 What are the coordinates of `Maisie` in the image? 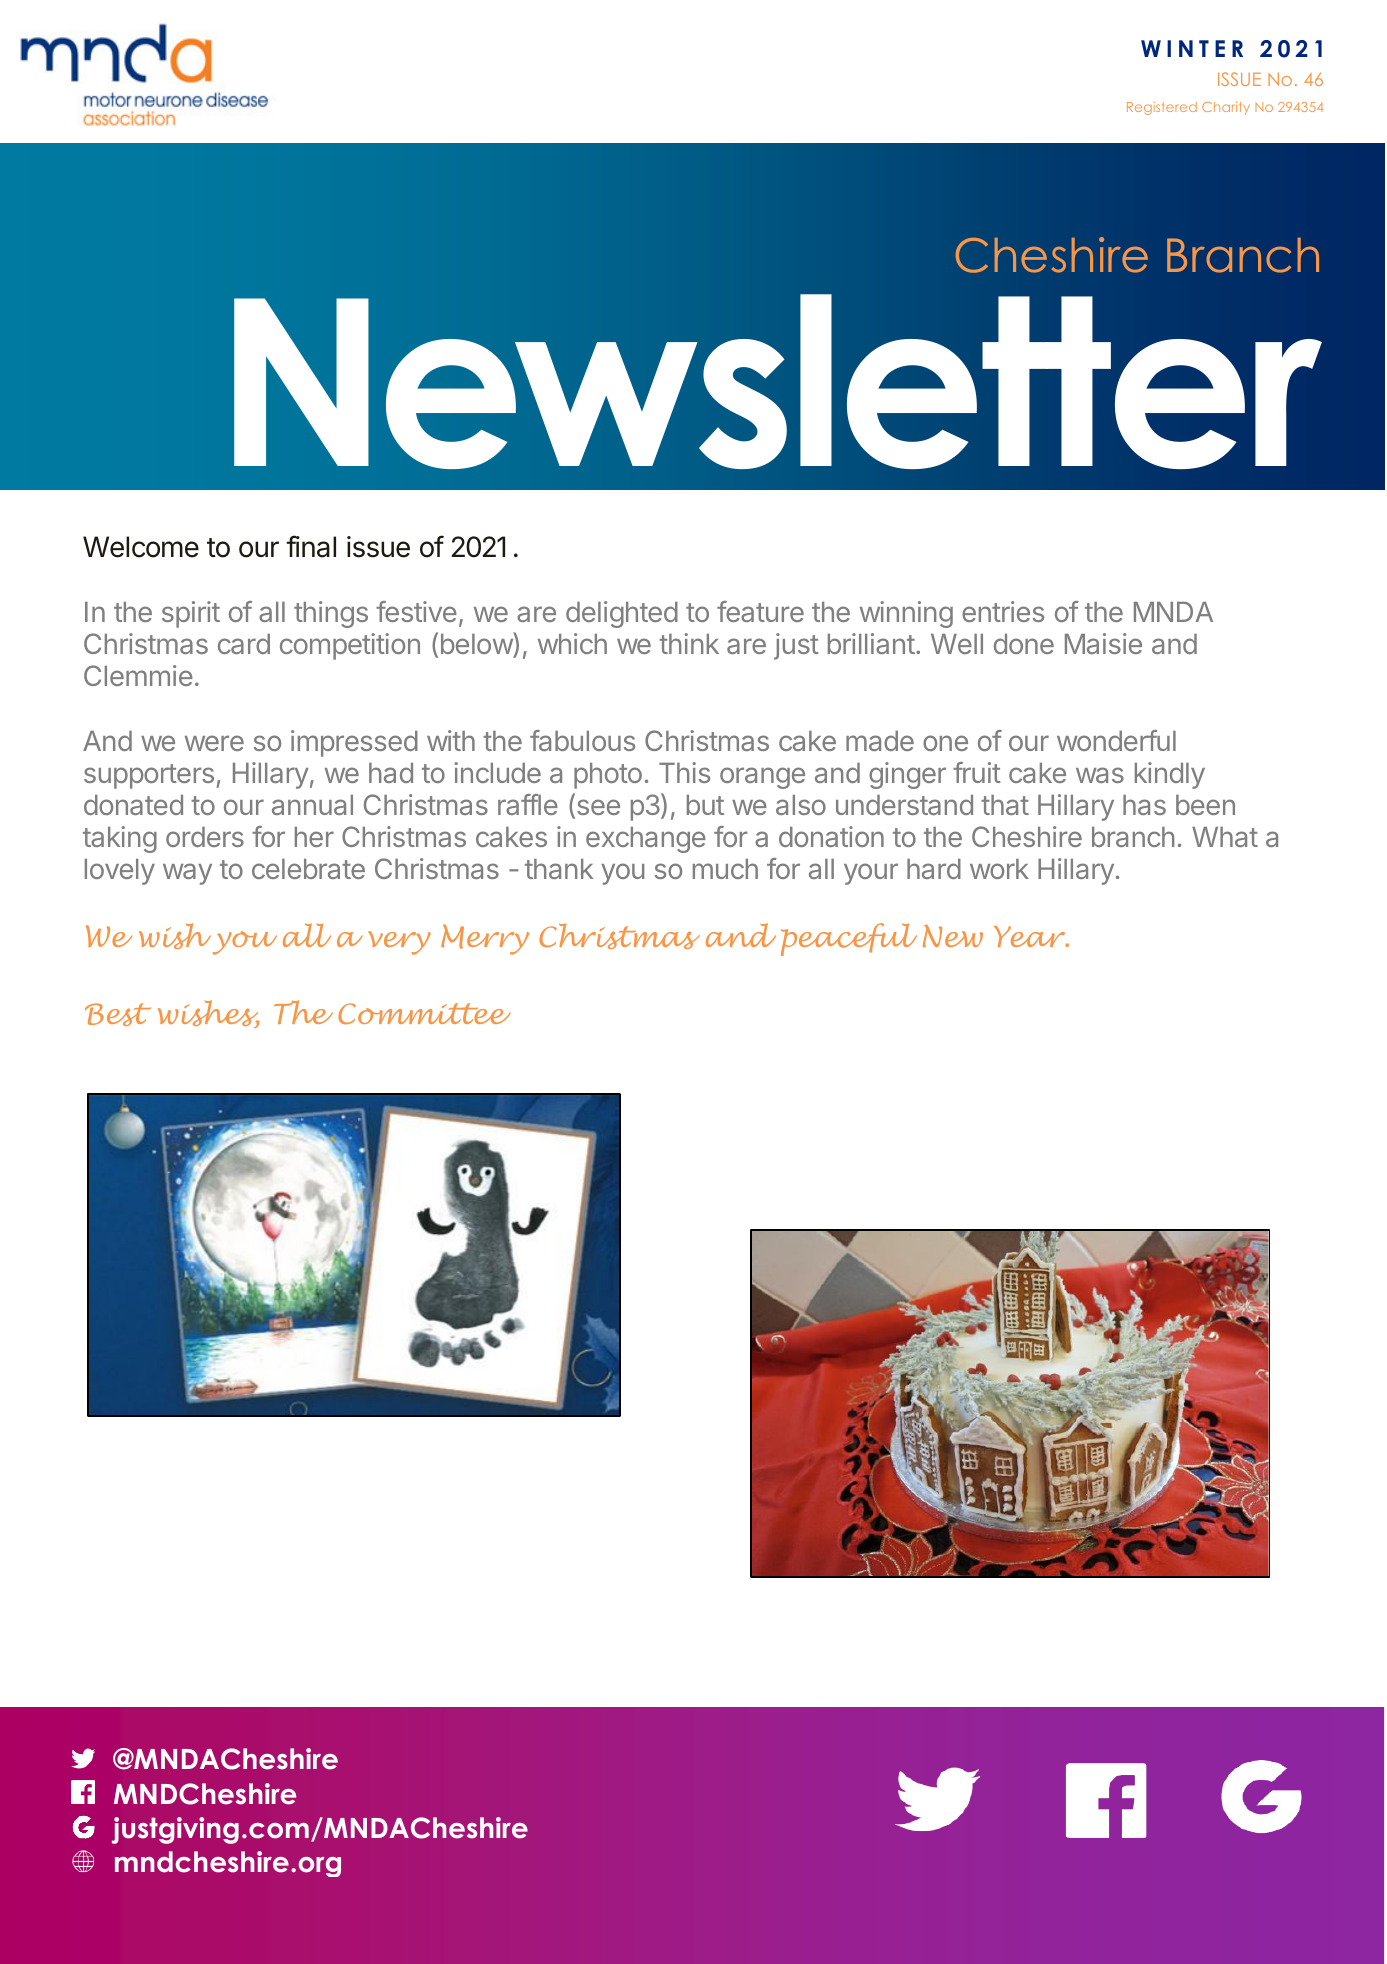 It's located at (1103, 643).
